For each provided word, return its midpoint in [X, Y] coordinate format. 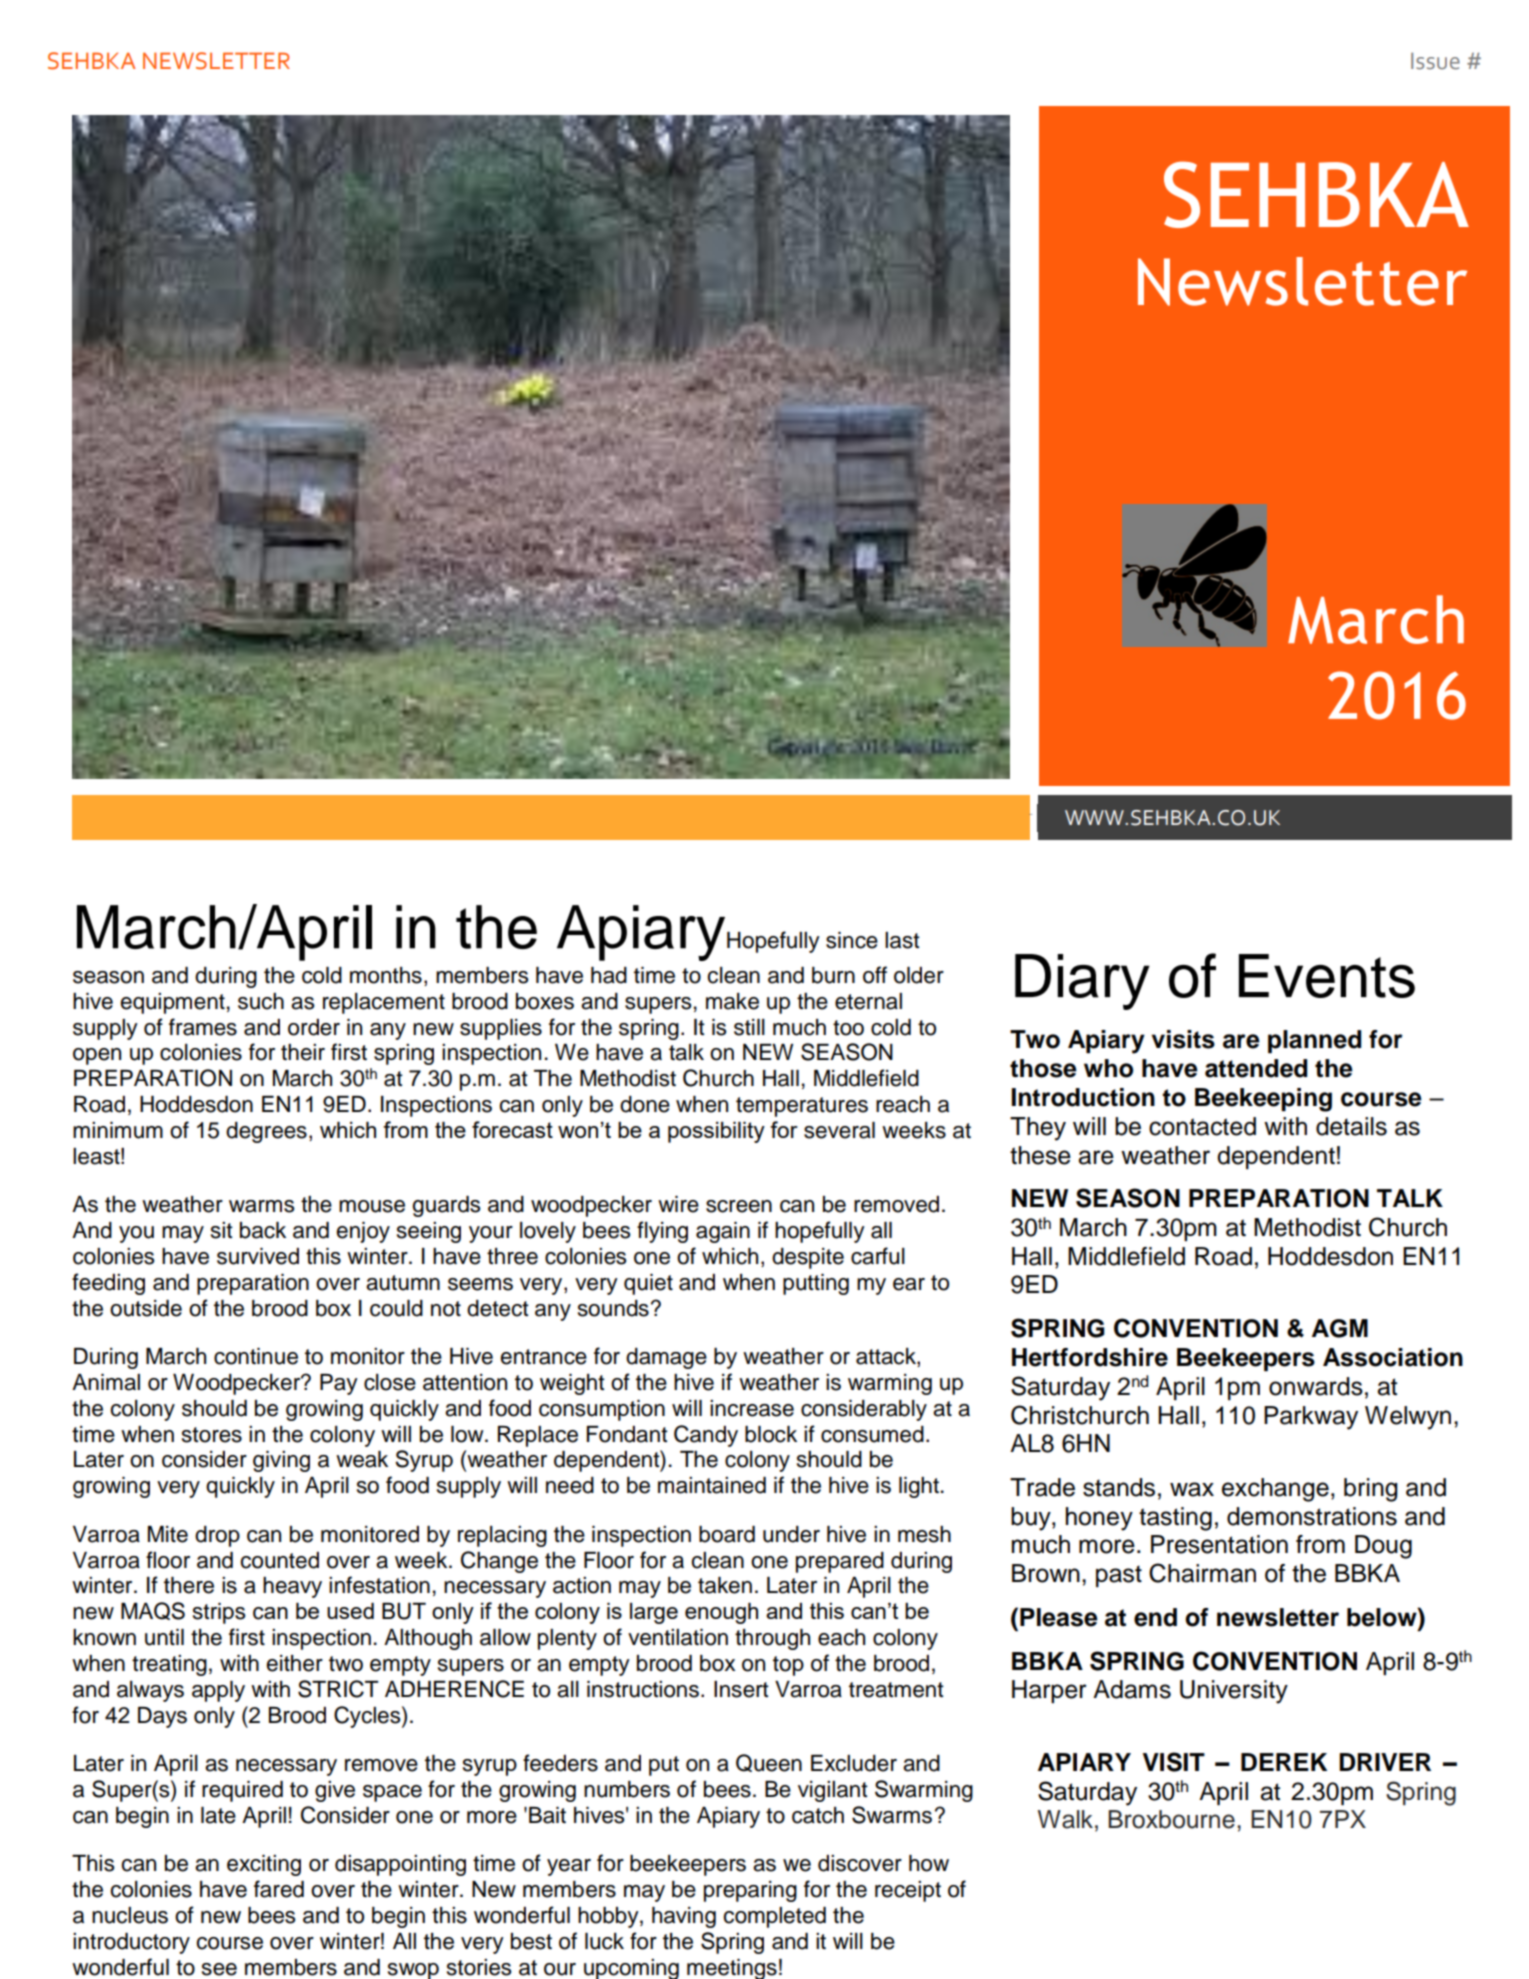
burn [833, 975]
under [791, 1534]
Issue [1435, 61]
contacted [1202, 1126]
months [386, 975]
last [902, 940]
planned [1314, 1041]
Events [1327, 976]
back [263, 1230]
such [261, 1001]
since [852, 940]
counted [279, 1560]
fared [279, 1889]
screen [739, 1206]
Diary [1082, 982]
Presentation [1219, 1544]
